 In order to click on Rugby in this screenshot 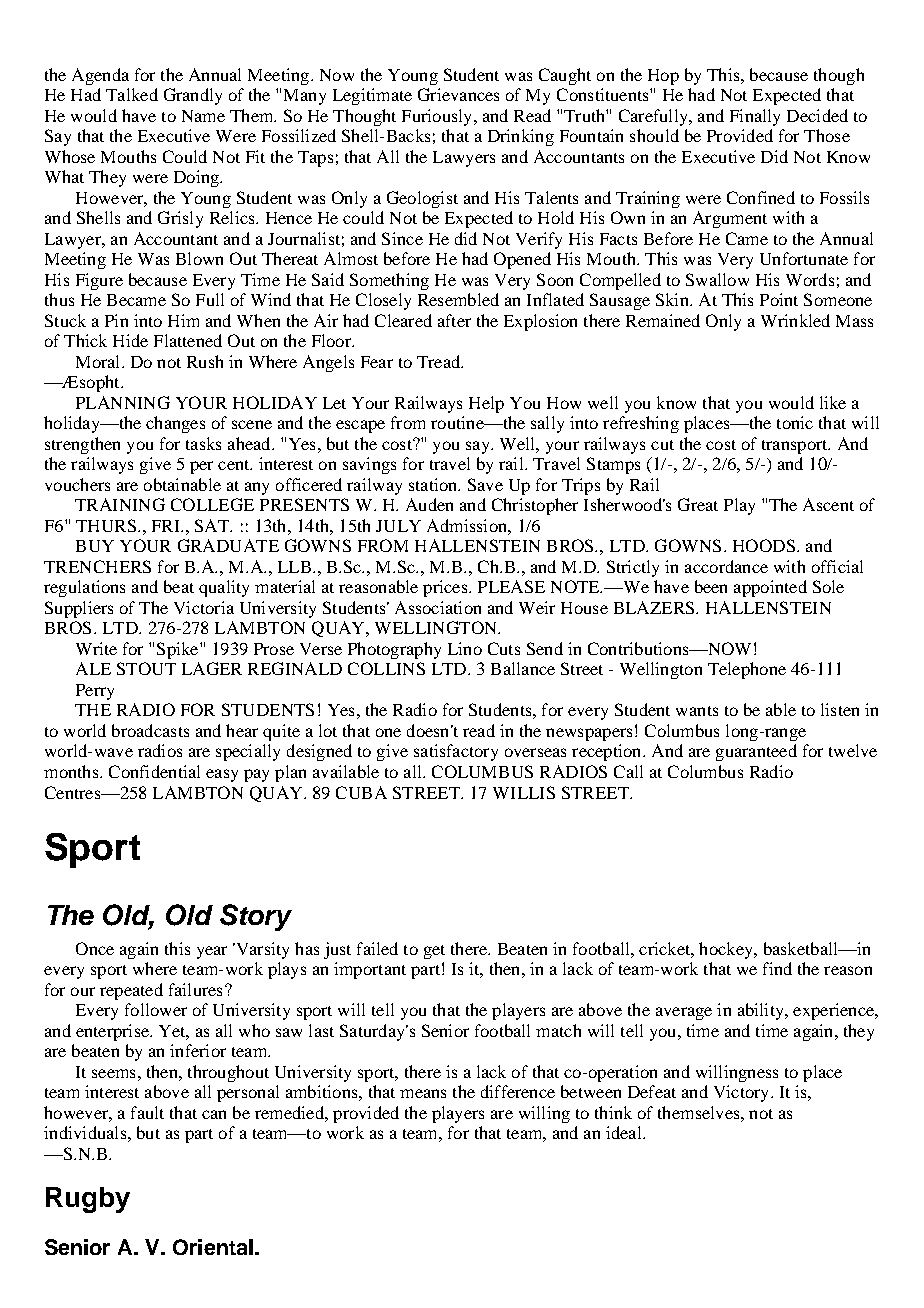, I will do `click(88, 1200)`.
